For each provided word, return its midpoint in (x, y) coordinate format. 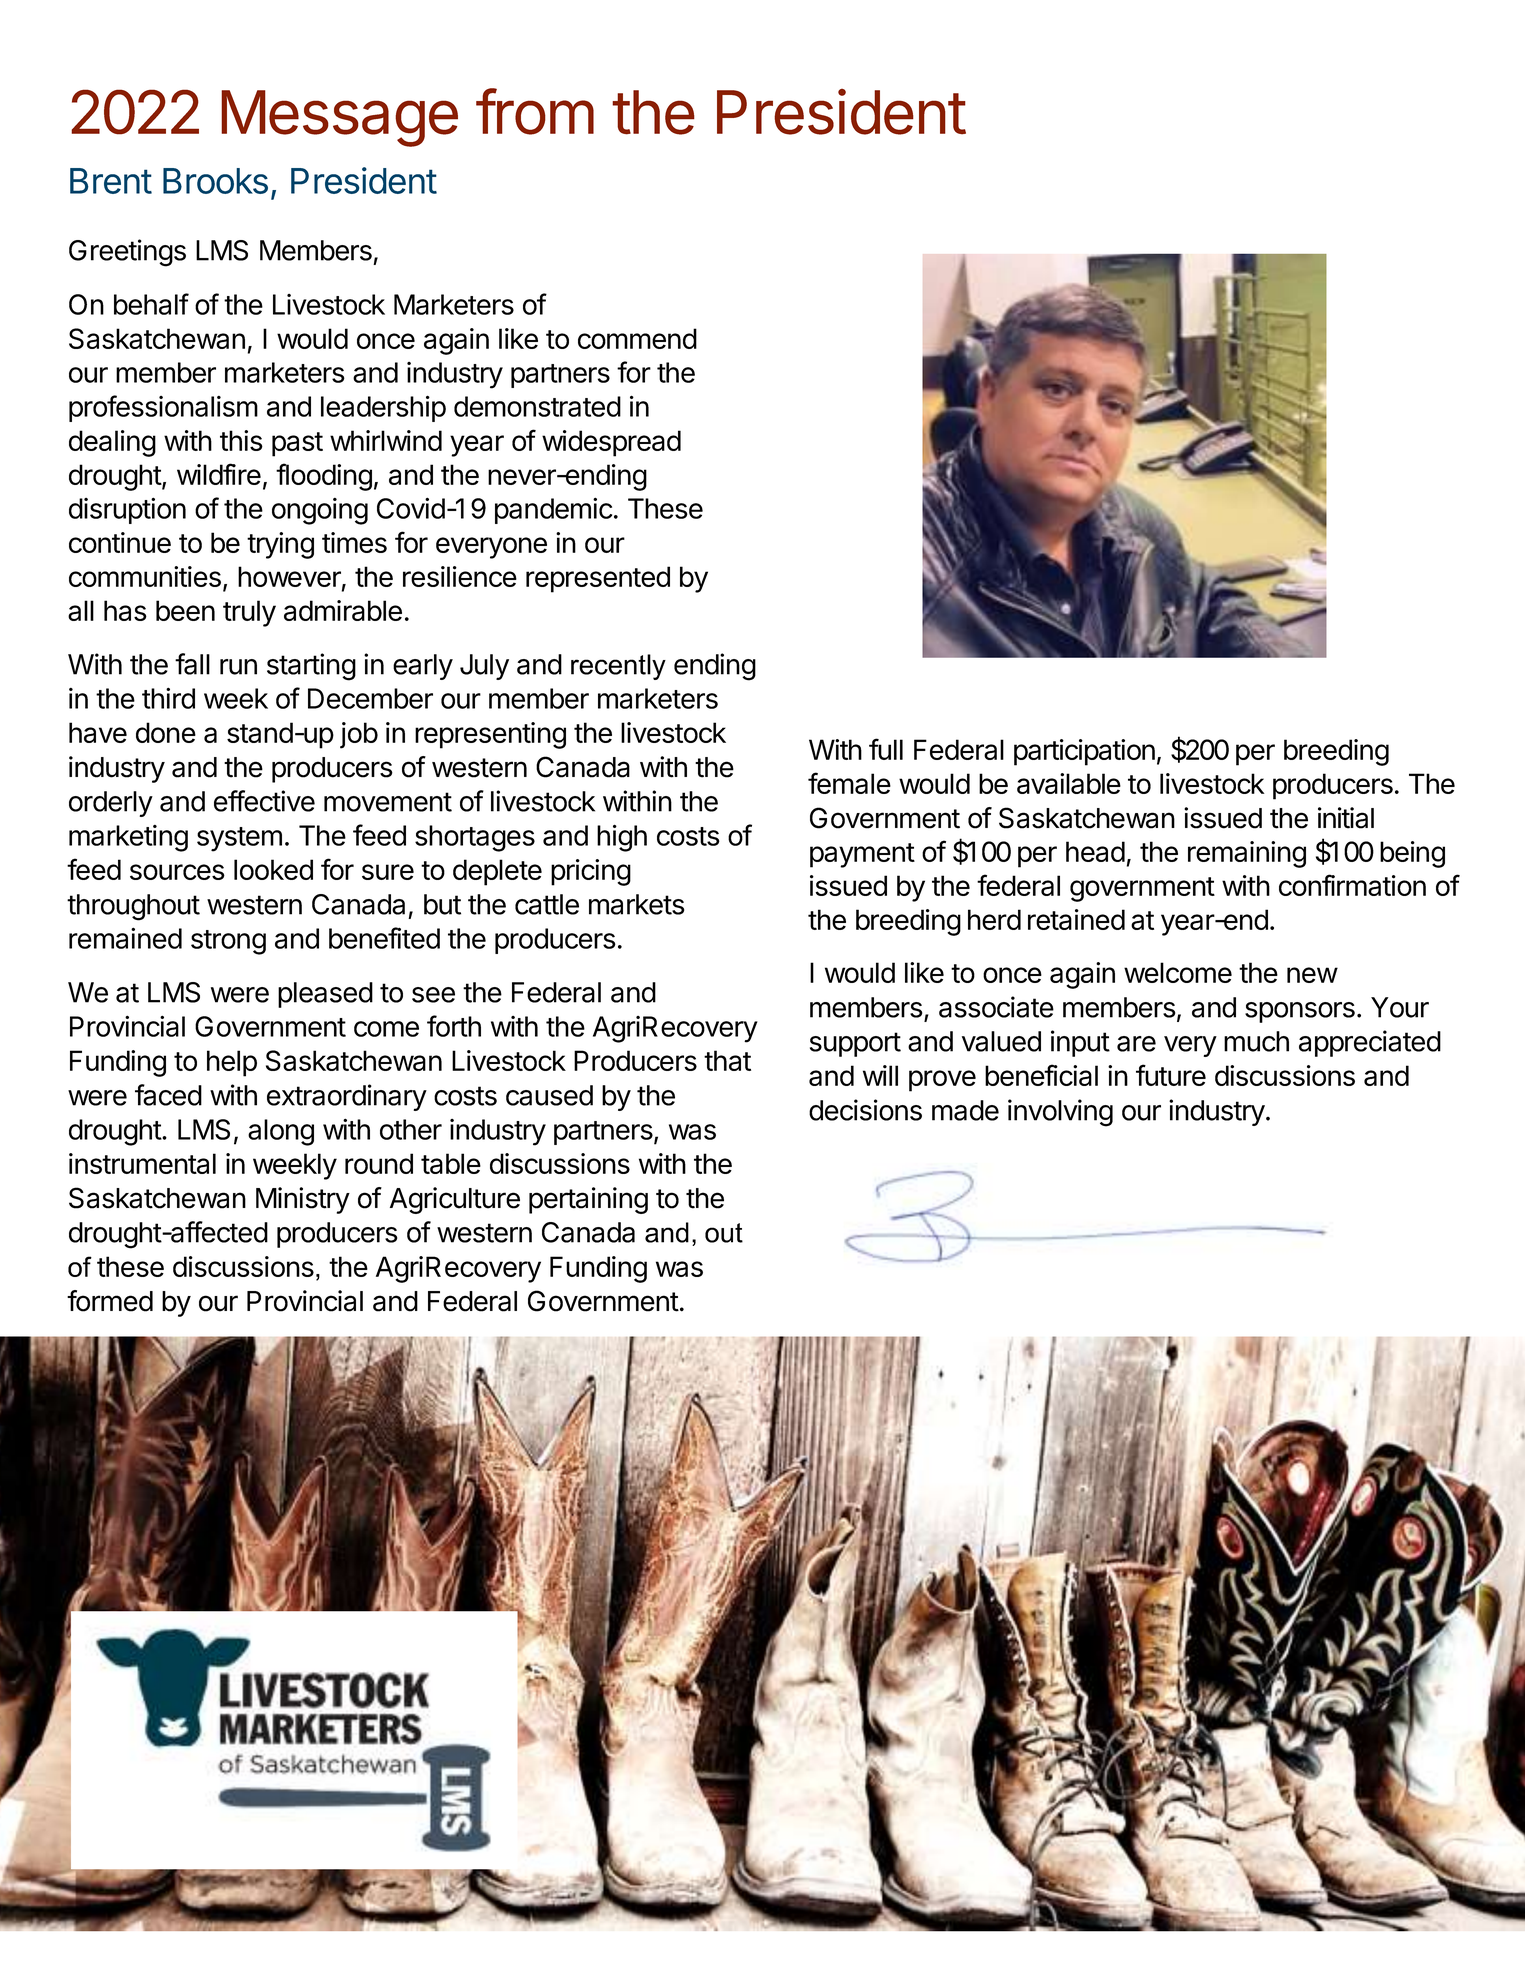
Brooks (215, 181)
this (241, 440)
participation (1084, 752)
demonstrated (537, 406)
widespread (611, 443)
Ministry (303, 1200)
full (886, 749)
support (855, 1044)
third (168, 698)
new (1312, 975)
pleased (325, 995)
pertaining (588, 1200)
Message (339, 118)
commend (637, 338)
